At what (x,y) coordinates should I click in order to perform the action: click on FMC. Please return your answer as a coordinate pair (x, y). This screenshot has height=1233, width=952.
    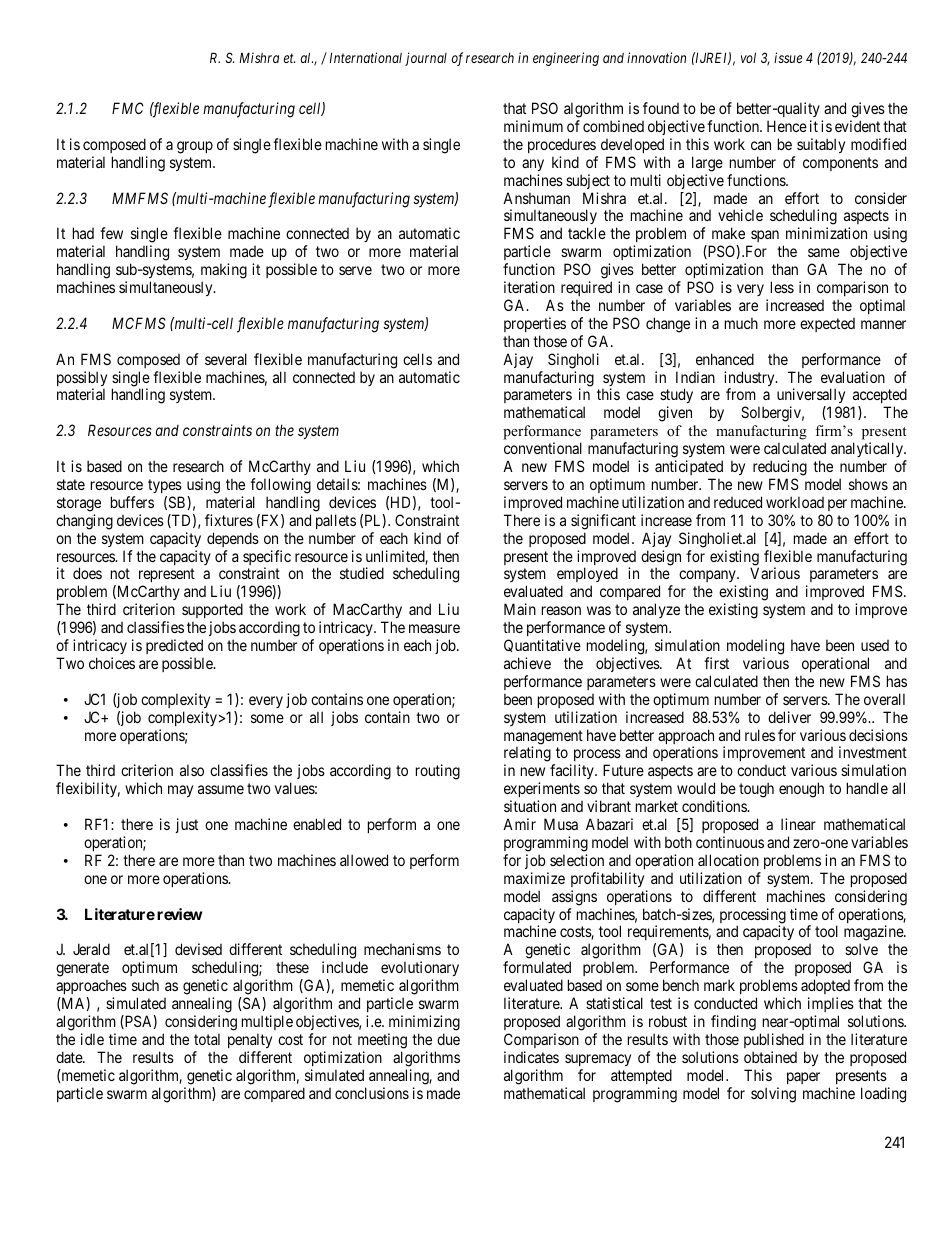
    Looking at the image, I should click on (128, 108).
